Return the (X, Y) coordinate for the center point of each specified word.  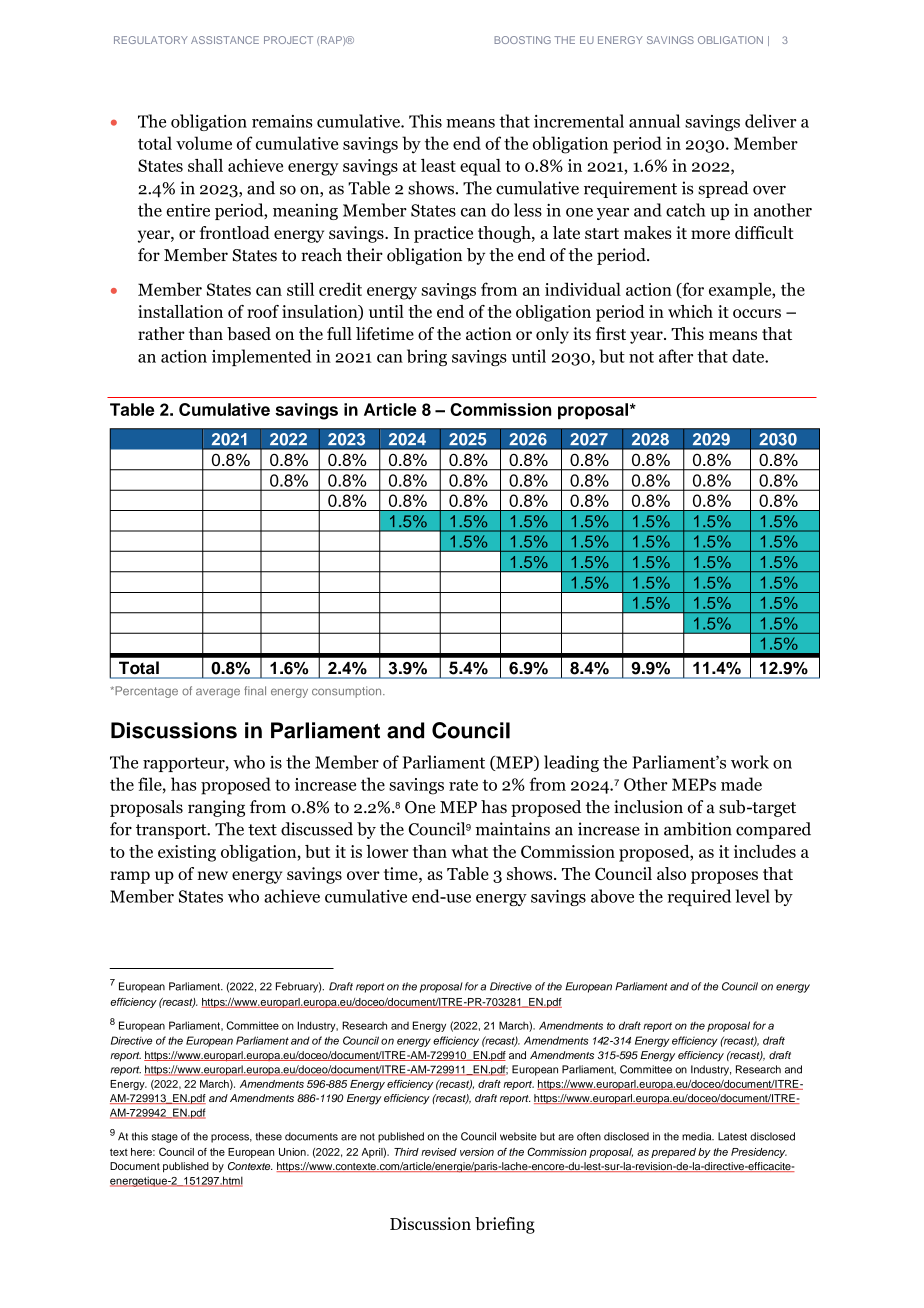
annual (654, 121)
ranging (216, 808)
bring (427, 357)
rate (463, 785)
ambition (698, 829)
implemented (261, 357)
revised (439, 1152)
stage (165, 1138)
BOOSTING (522, 40)
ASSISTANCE (225, 40)
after (676, 356)
